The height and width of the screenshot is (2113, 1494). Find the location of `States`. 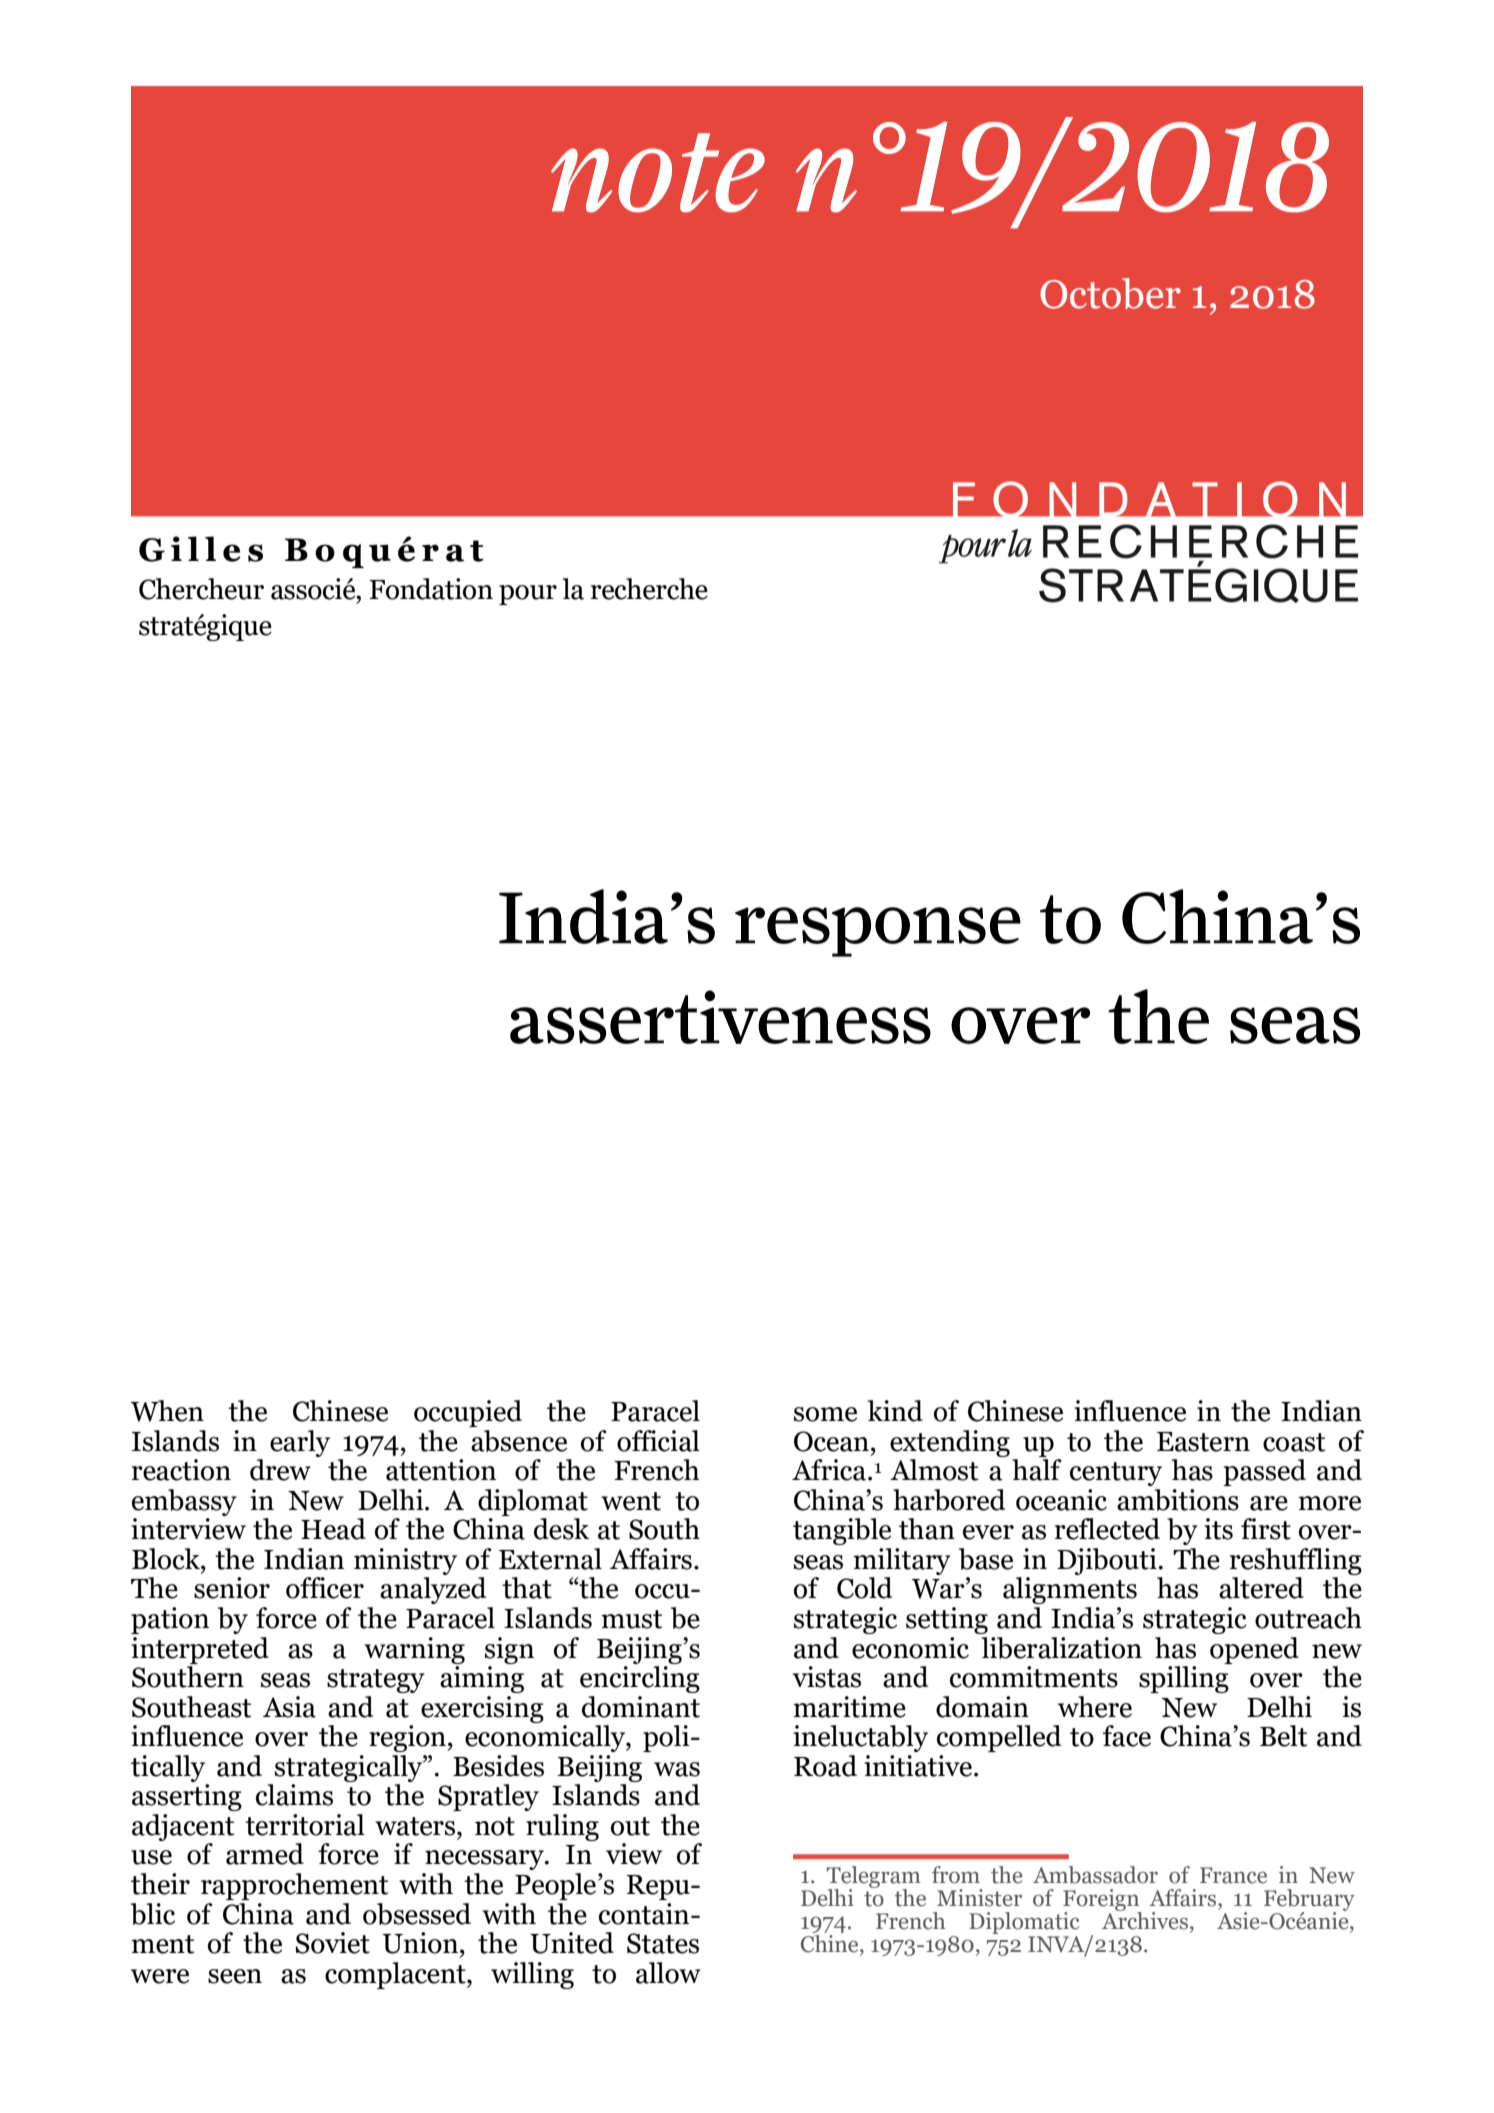

States is located at coordinates (663, 1943).
